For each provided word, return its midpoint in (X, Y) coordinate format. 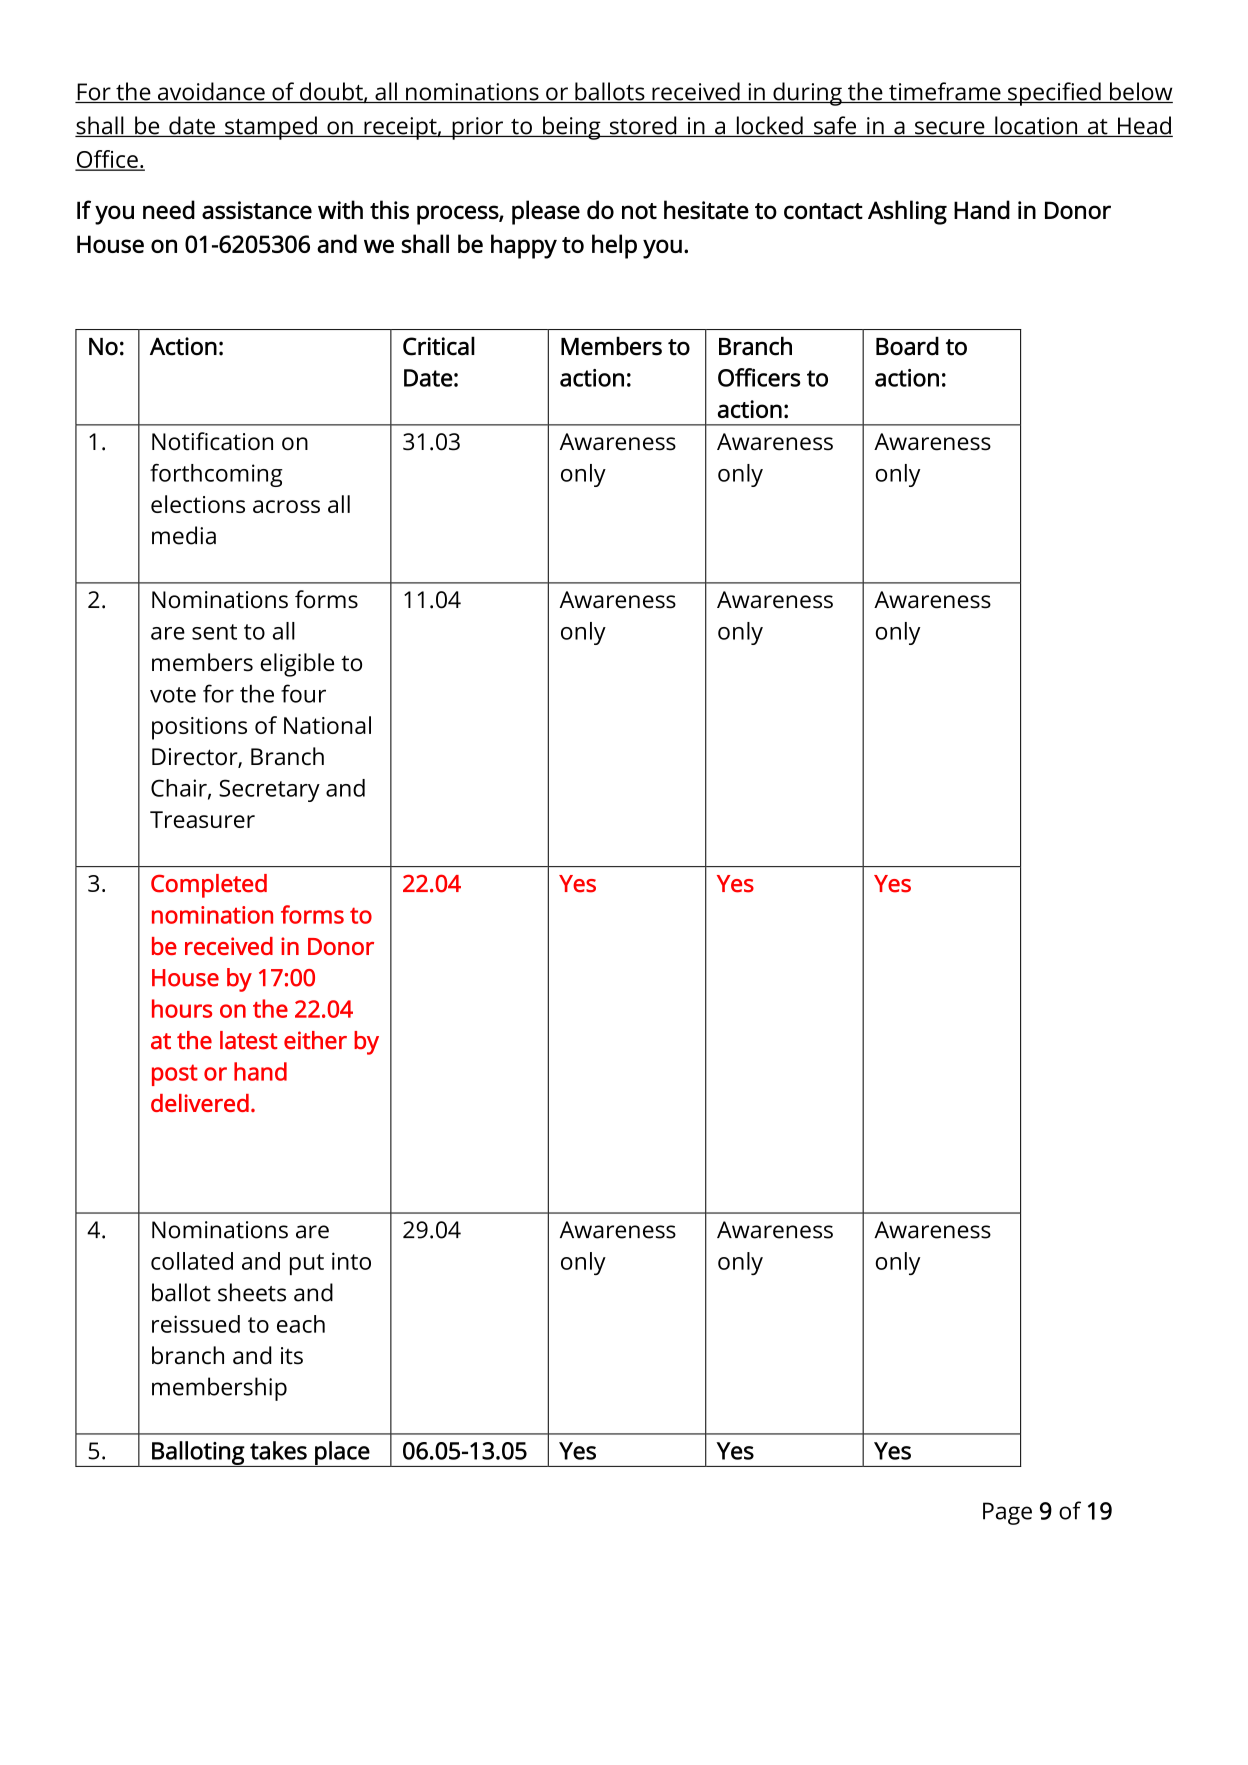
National (327, 725)
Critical (439, 346)
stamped (271, 128)
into (351, 1261)
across (286, 506)
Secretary (269, 790)
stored (643, 126)
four (303, 693)
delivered (200, 1103)
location (1036, 126)
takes (278, 1450)
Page (1007, 1513)
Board (907, 346)
